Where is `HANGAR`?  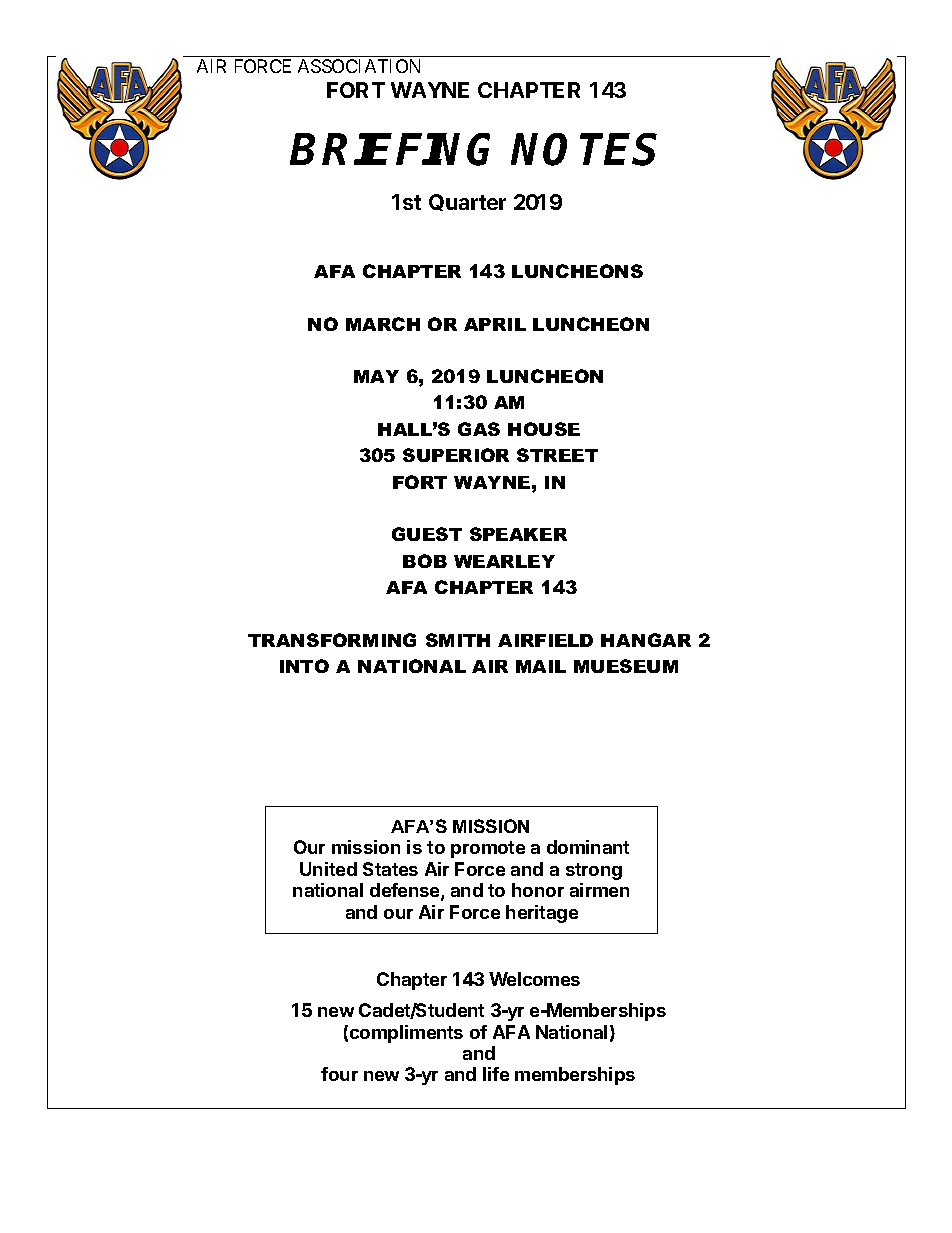
HANGAR is located at coordinates (646, 640).
